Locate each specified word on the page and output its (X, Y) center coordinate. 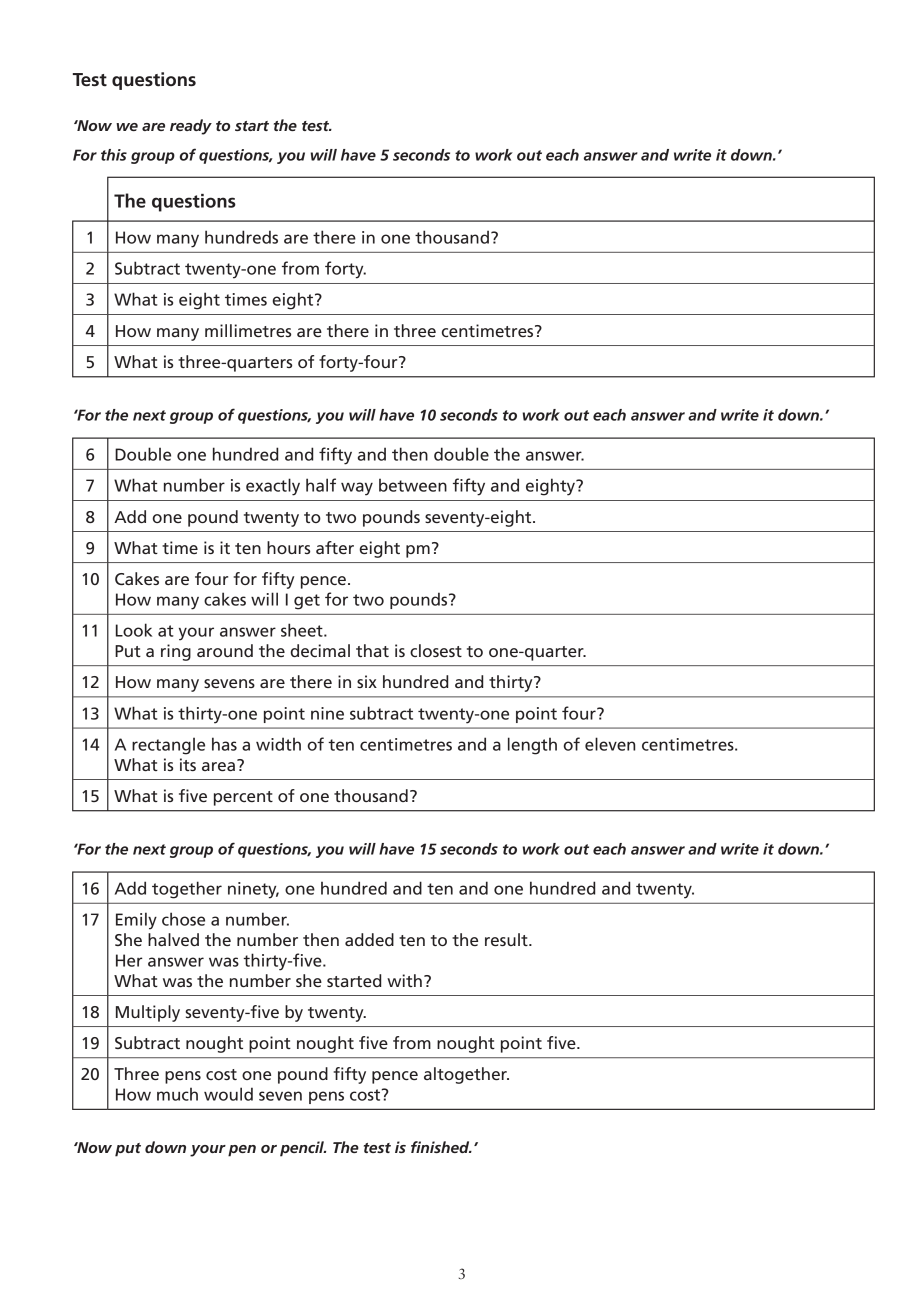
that (372, 650)
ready (191, 127)
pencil (303, 1149)
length (532, 746)
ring (176, 652)
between (413, 485)
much (177, 1094)
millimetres (248, 330)
